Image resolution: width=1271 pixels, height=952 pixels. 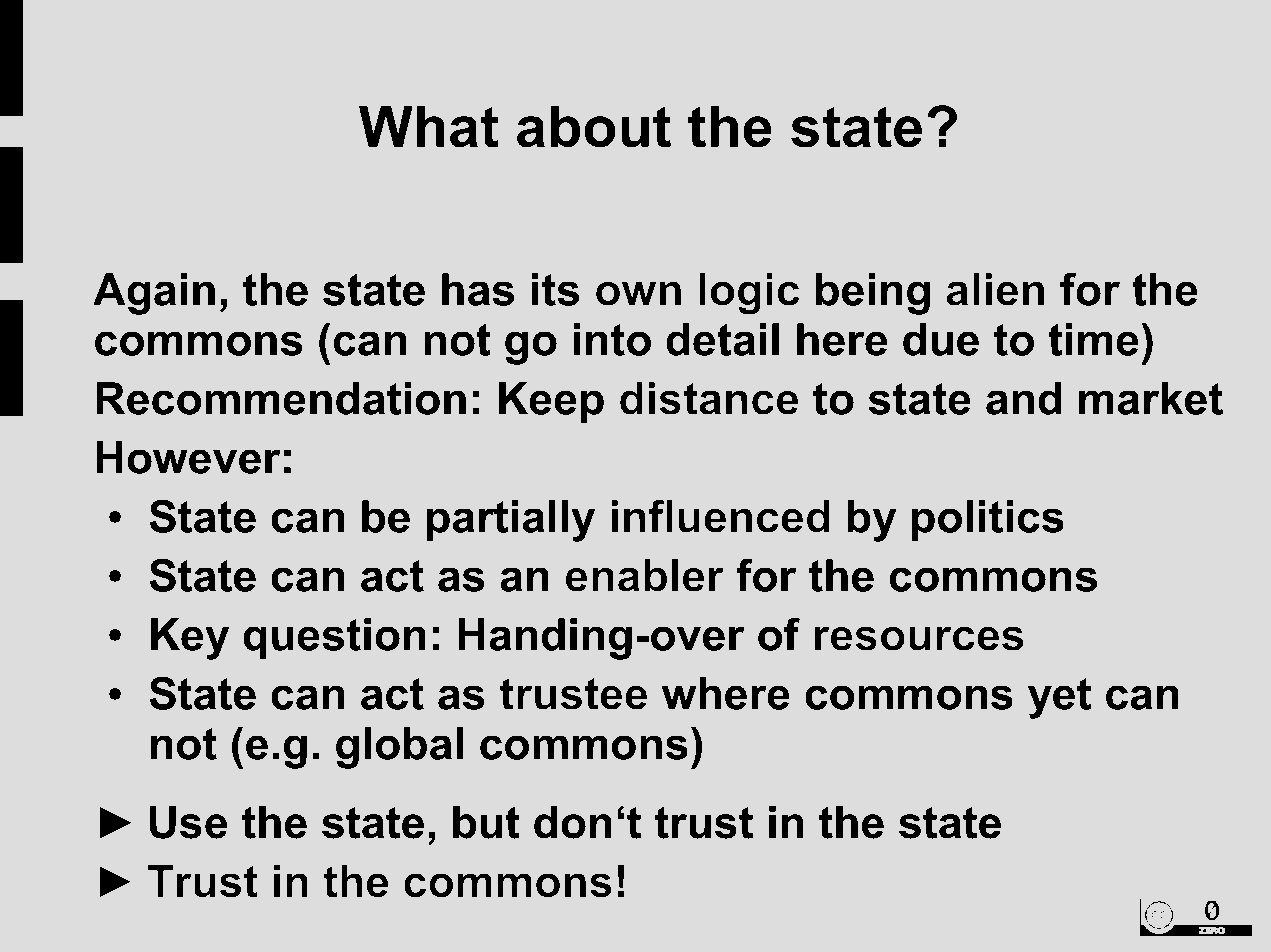 I want to click on influenced, so click(x=721, y=516).
